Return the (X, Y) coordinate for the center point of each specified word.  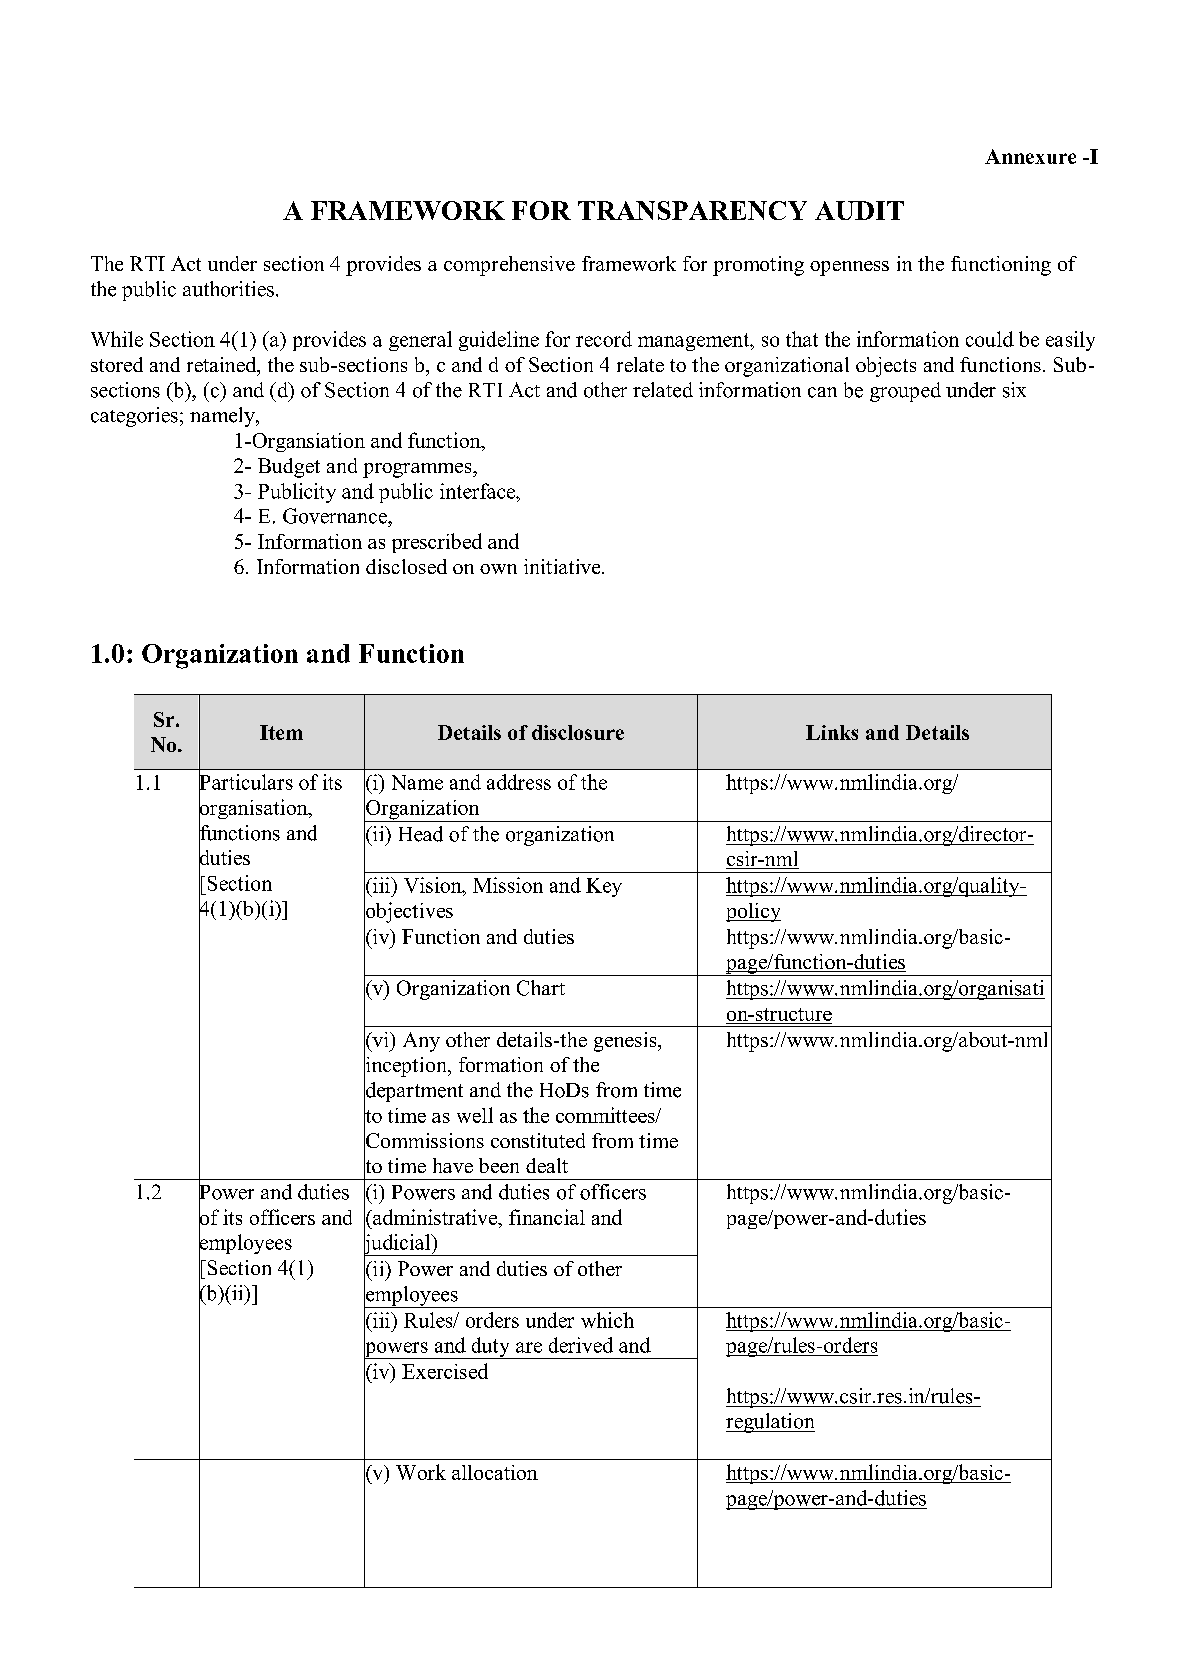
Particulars (246, 782)
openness (849, 268)
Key (604, 887)
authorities (228, 289)
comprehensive (509, 266)
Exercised (445, 1371)
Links (832, 732)
